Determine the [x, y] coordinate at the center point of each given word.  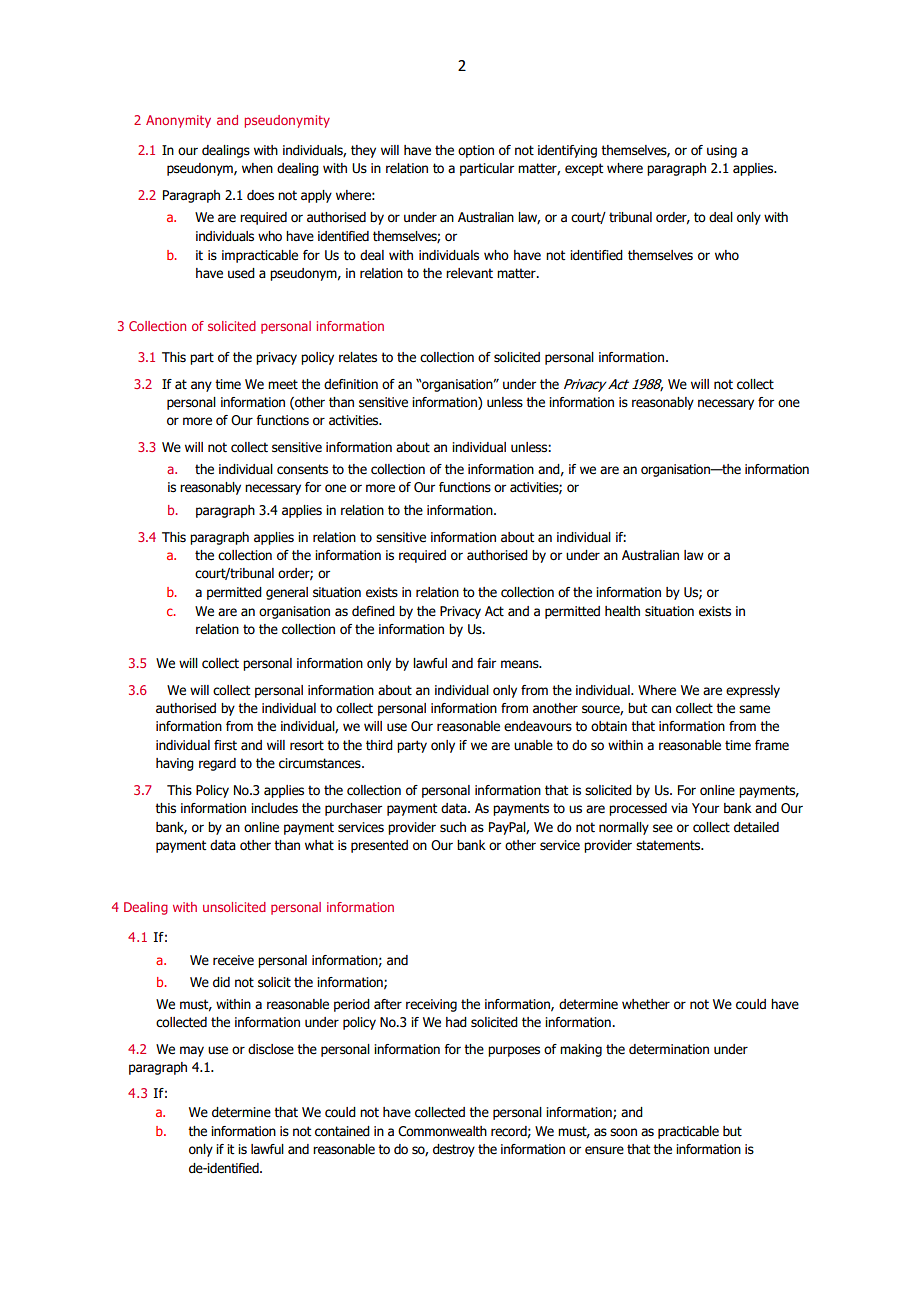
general [287, 593]
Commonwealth [442, 1131]
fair [486, 663]
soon [623, 1132]
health [622, 611]
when [257, 168]
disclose [271, 1049]
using [722, 151]
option [476, 151]
